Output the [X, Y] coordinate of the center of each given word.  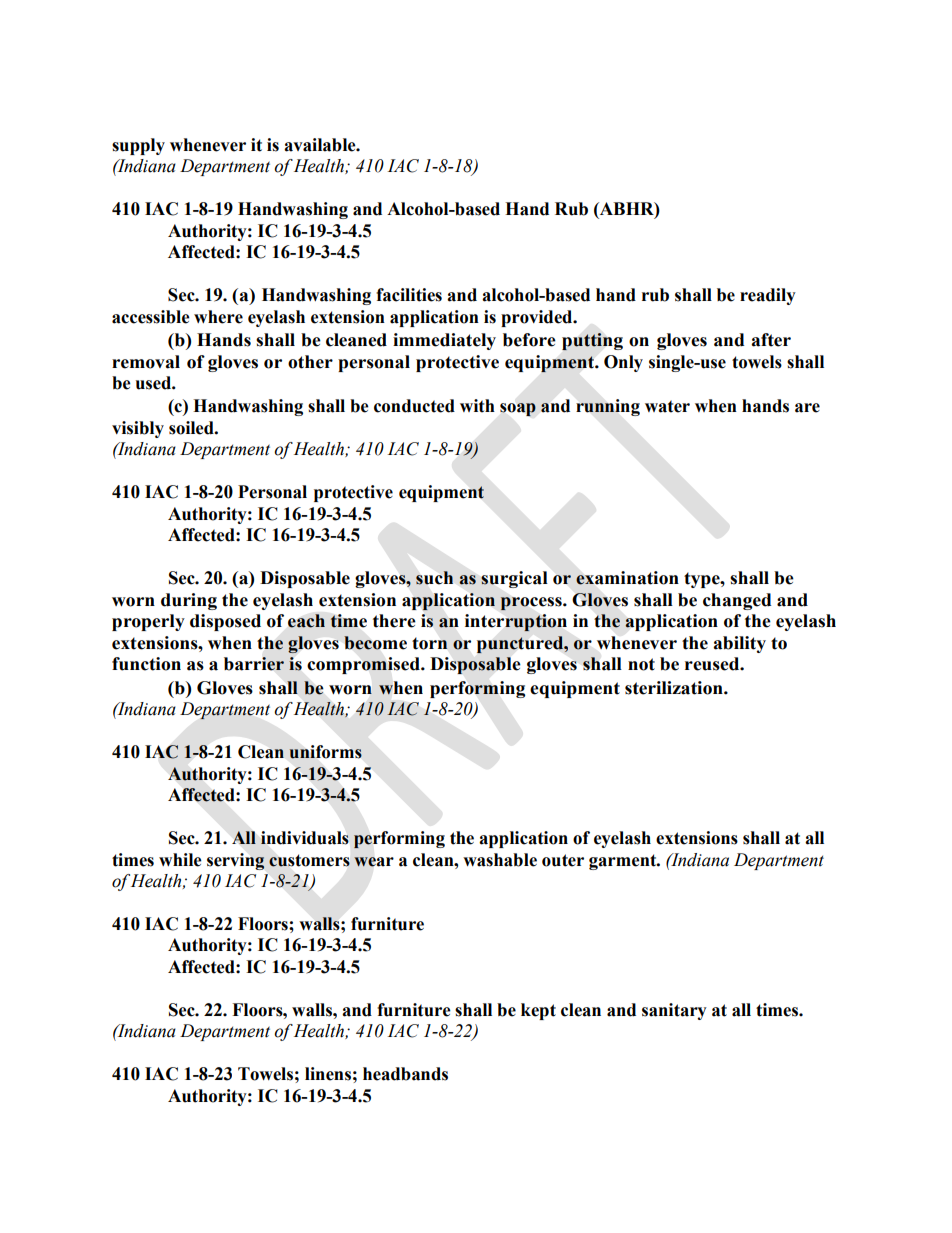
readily [768, 296]
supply [138, 146]
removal [146, 362]
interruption [516, 622]
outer [563, 860]
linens [328, 1074]
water [667, 406]
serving [236, 861]
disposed [225, 622]
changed [737, 601]
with [477, 406]
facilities [409, 295]
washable [500, 860]
